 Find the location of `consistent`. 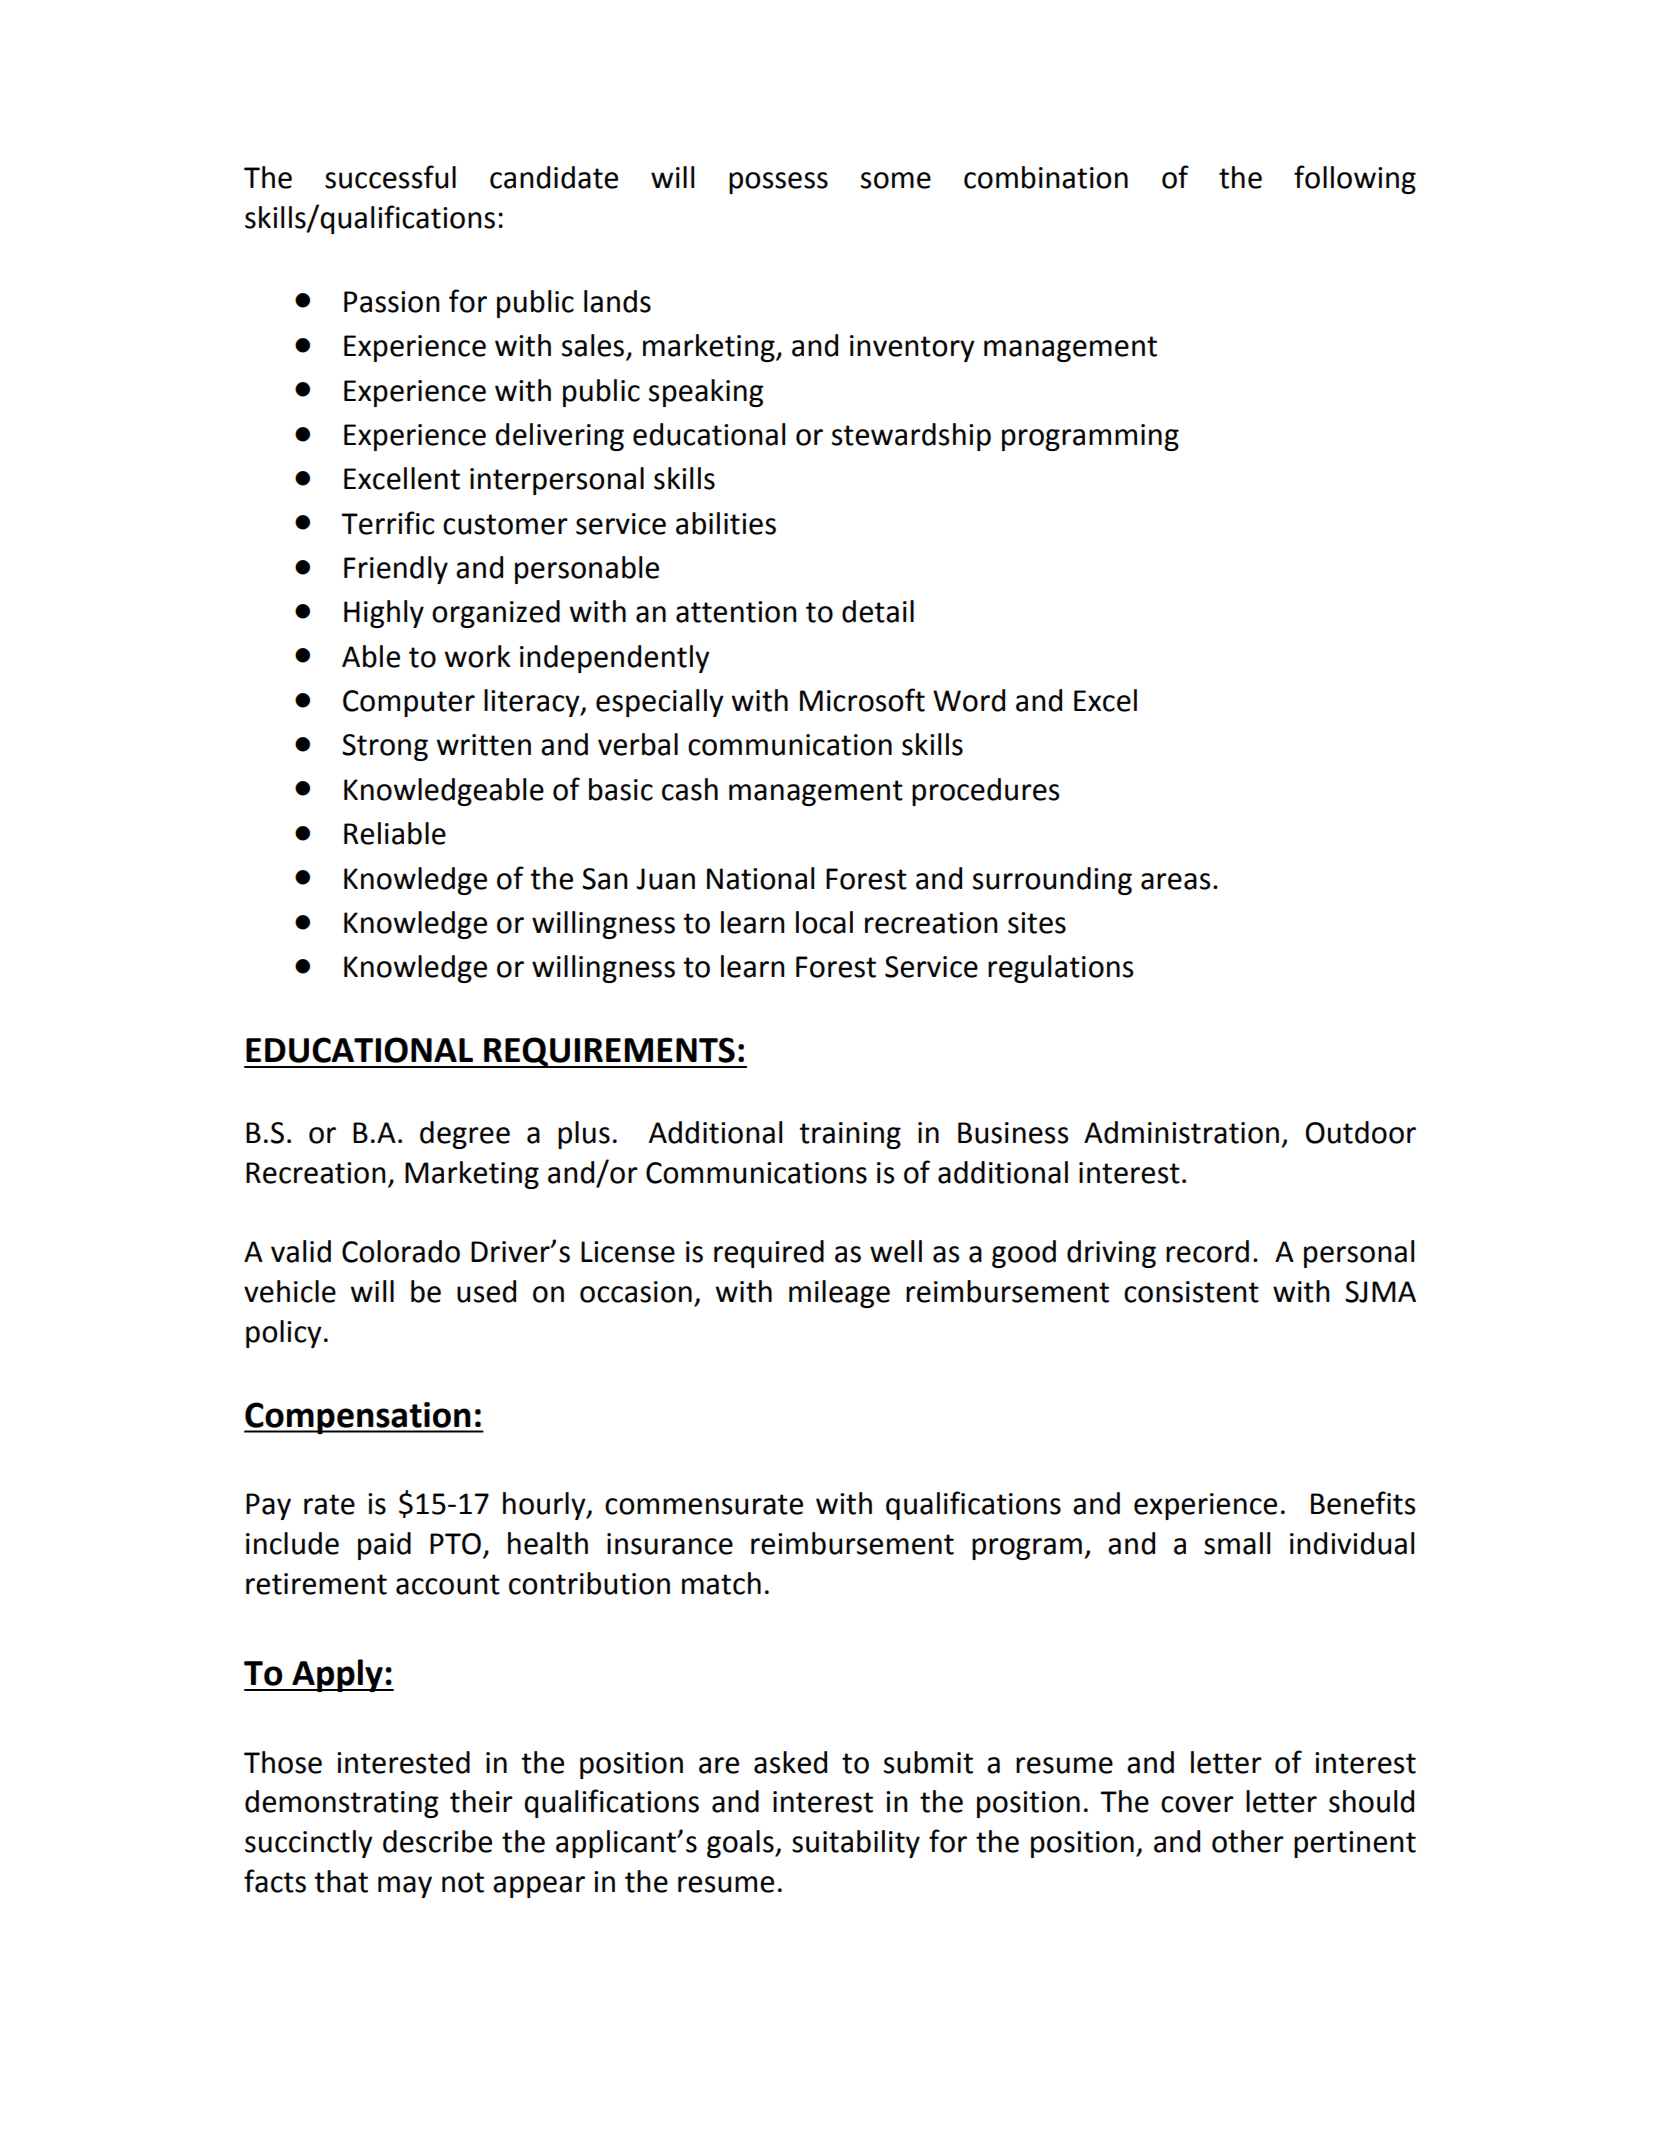

consistent is located at coordinates (1191, 1292).
